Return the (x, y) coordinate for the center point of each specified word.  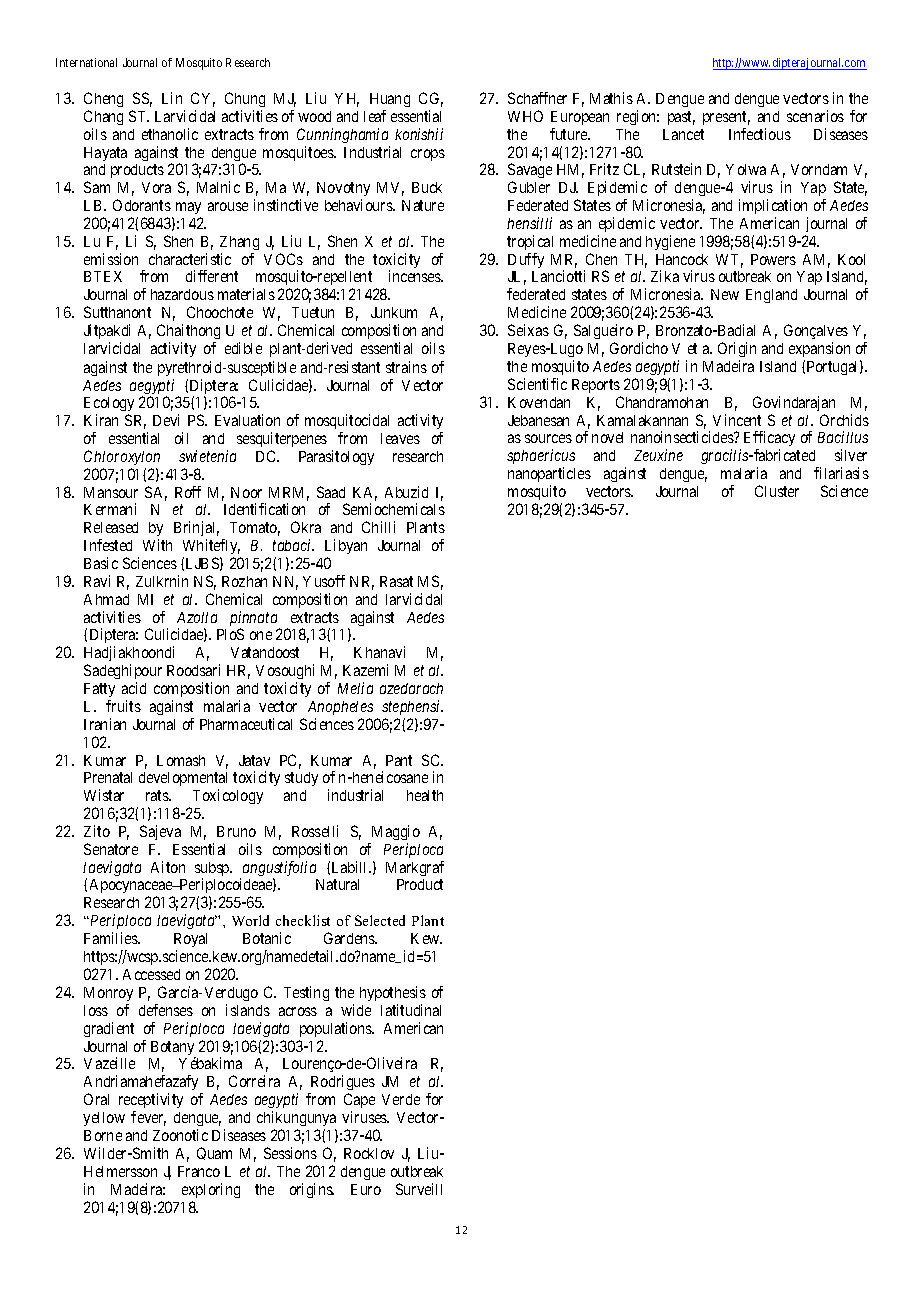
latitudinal (411, 1010)
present (726, 118)
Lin (172, 98)
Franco (199, 1171)
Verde (401, 1099)
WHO (525, 116)
